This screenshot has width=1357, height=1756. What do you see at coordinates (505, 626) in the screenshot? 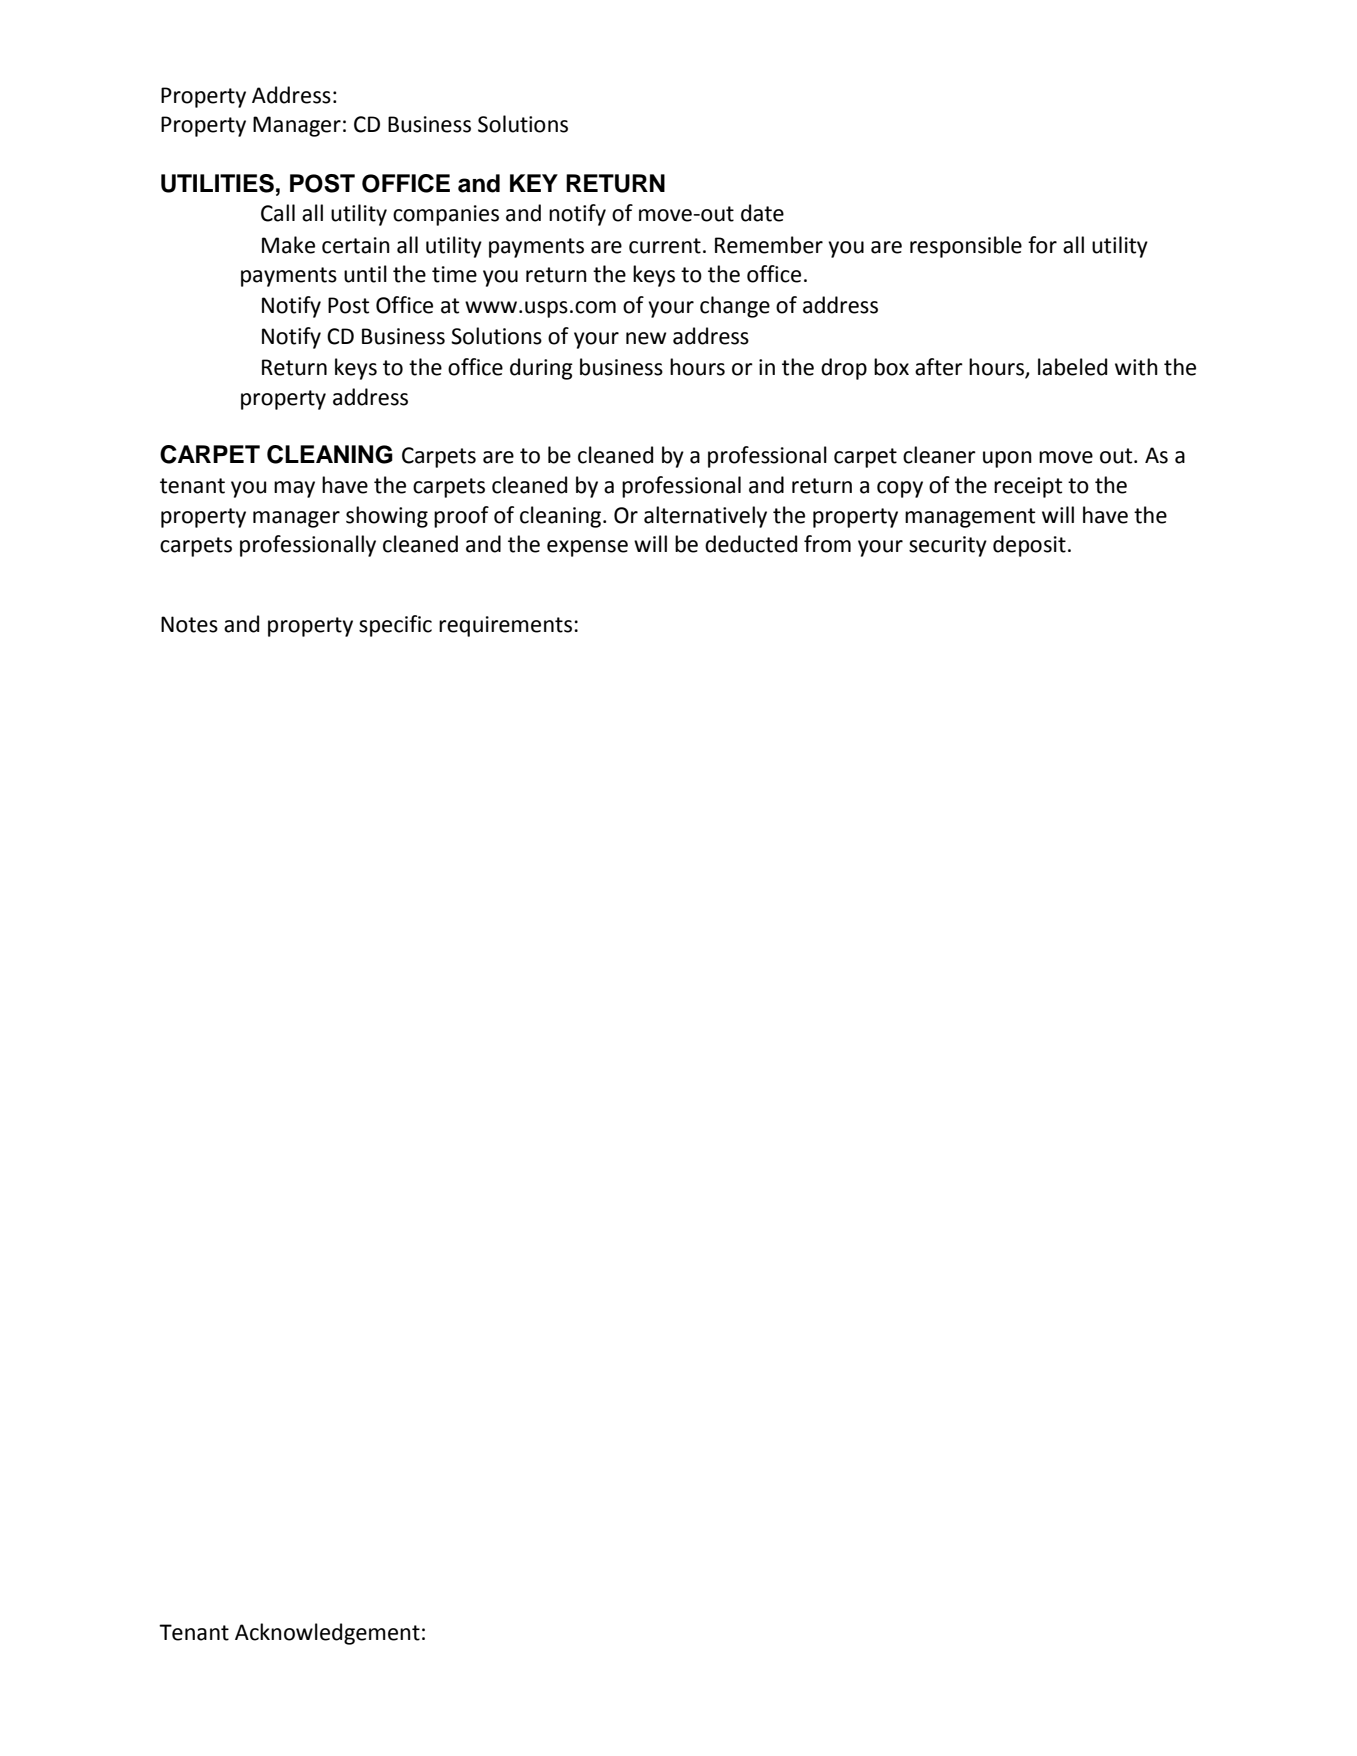
I see `requirements` at bounding box center [505, 626].
